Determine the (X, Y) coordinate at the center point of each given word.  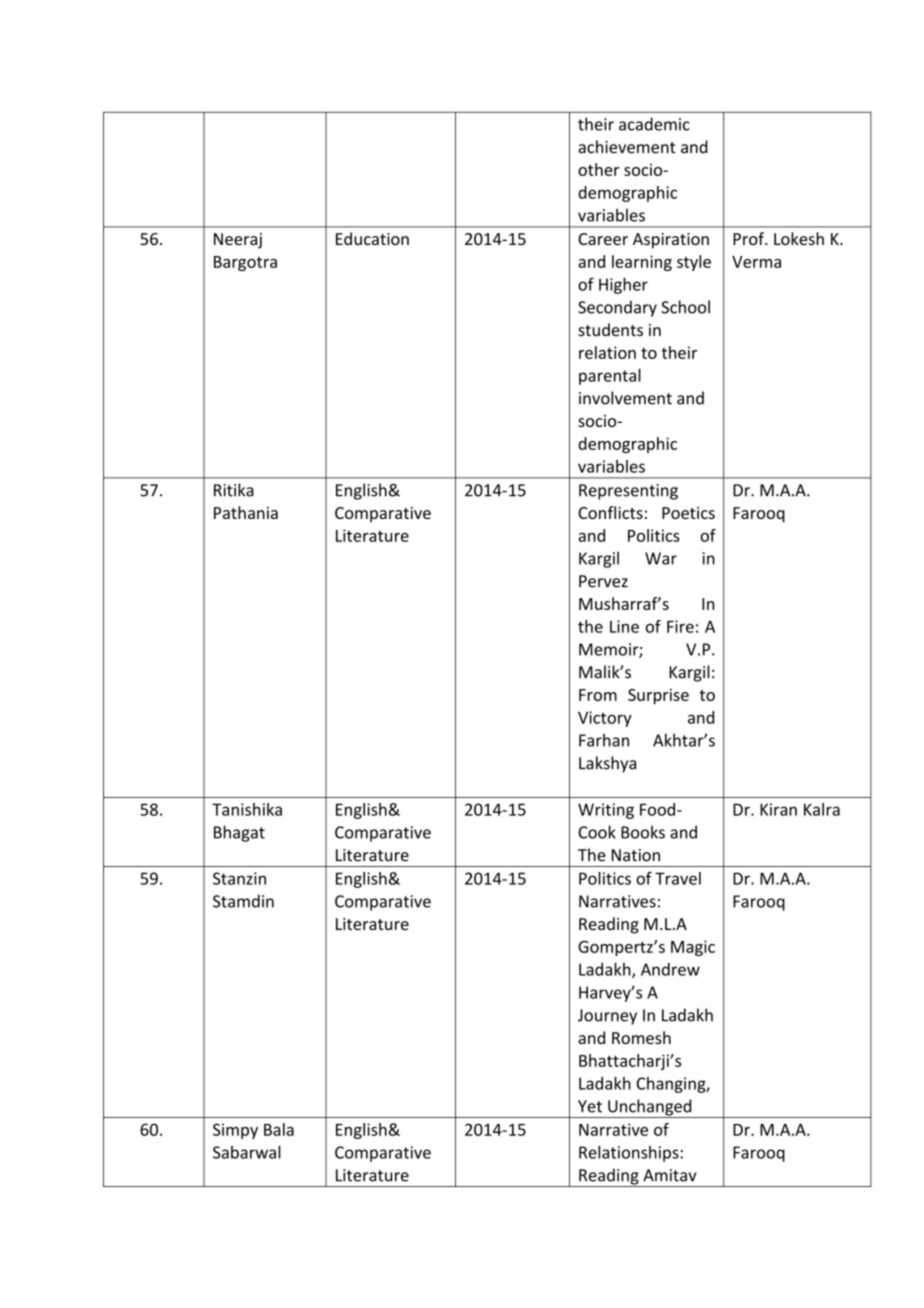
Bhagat (239, 833)
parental (610, 377)
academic (654, 124)
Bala (279, 1129)
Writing (606, 811)
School (685, 307)
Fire (680, 626)
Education (372, 238)
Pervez (603, 581)
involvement (625, 398)
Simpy (235, 1131)
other (598, 169)
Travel (678, 878)
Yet (590, 1106)
